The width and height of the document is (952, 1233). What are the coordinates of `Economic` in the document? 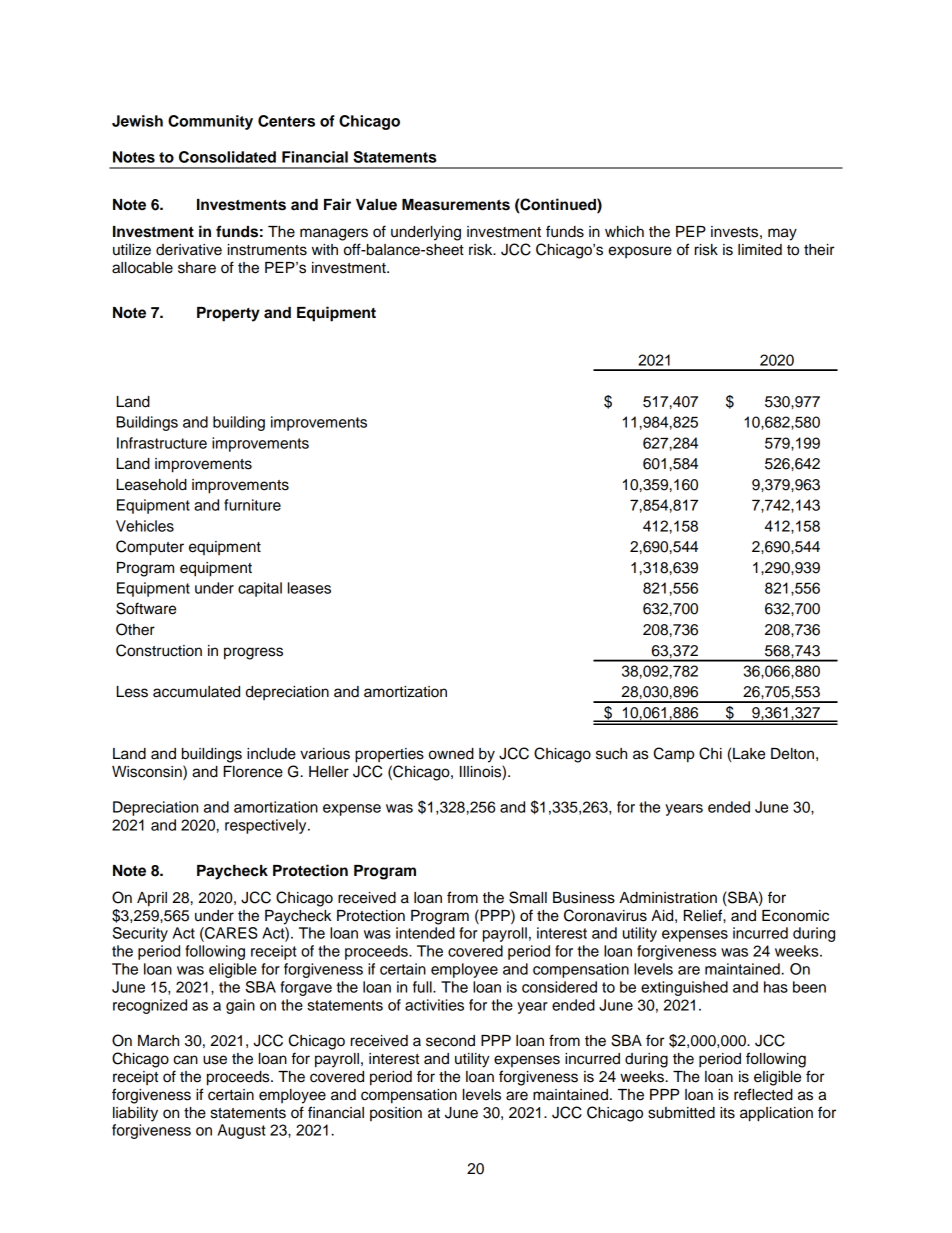 It's located at (795, 916).
